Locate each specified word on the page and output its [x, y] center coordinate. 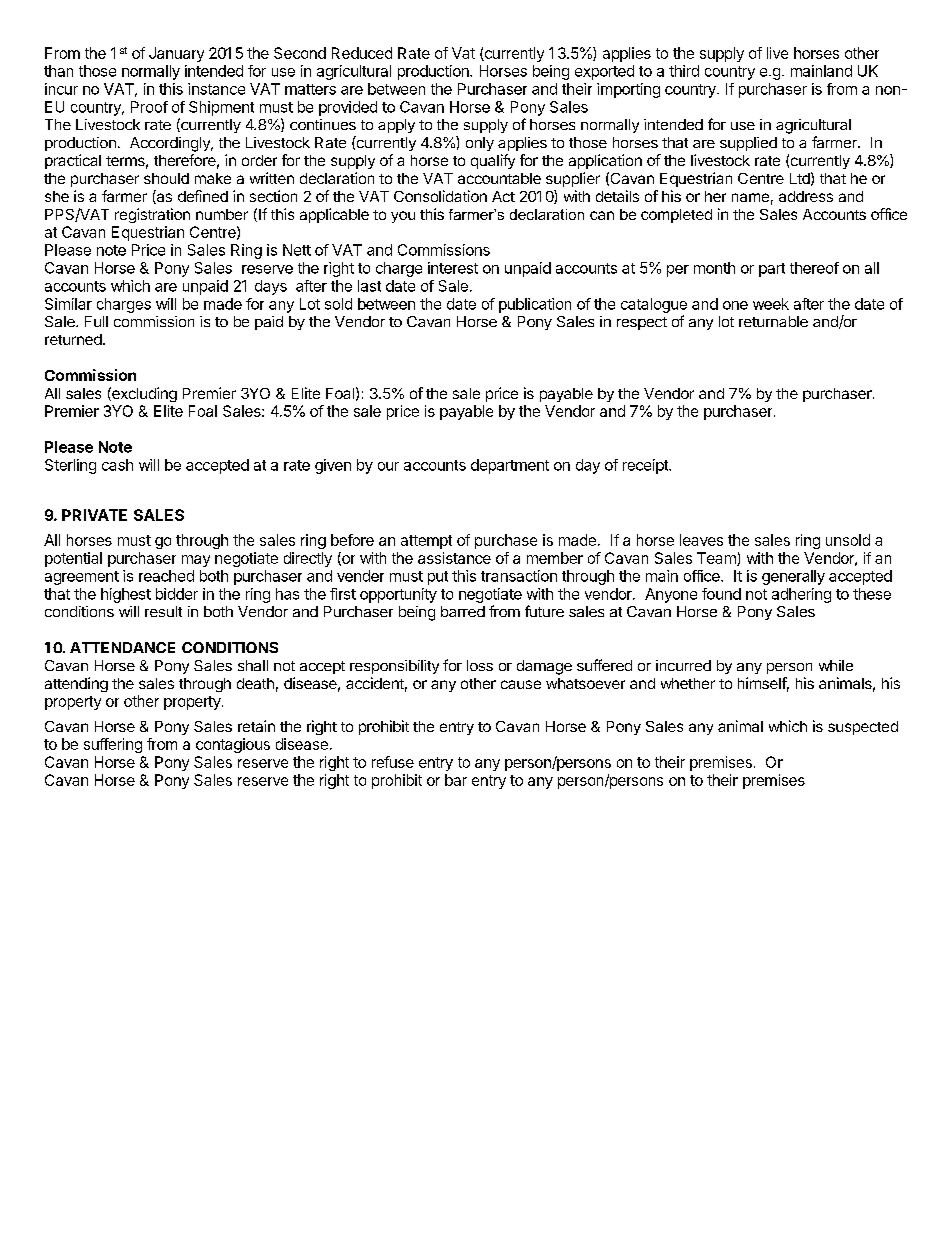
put [438, 578]
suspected [863, 728]
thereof [814, 268]
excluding [143, 394]
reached [166, 576]
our [388, 466]
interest [453, 268]
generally [793, 577]
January [176, 54]
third [684, 71]
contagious [233, 745]
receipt [646, 466]
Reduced [362, 53]
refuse [393, 762]
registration [152, 215]
